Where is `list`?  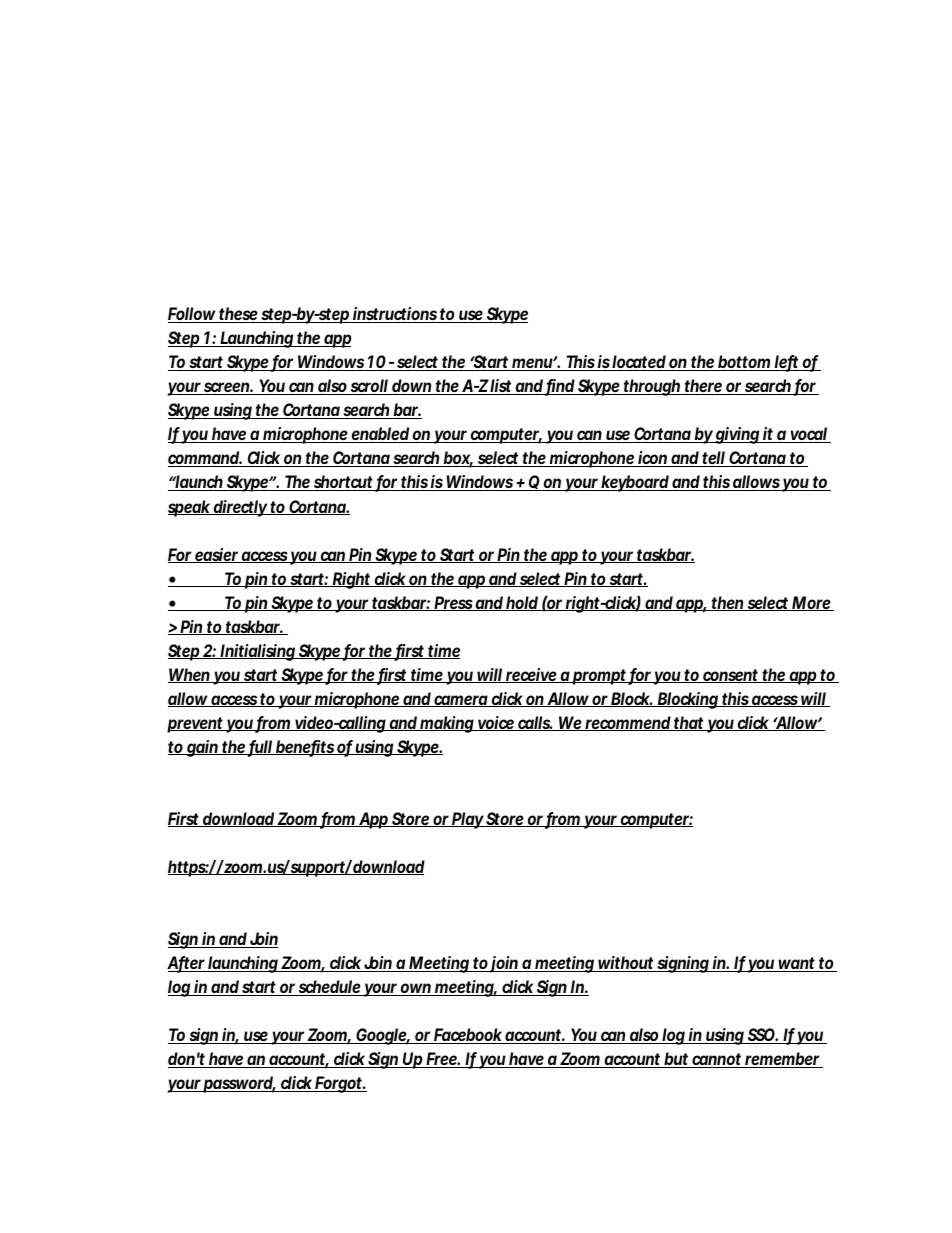
list is located at coordinates (502, 387).
